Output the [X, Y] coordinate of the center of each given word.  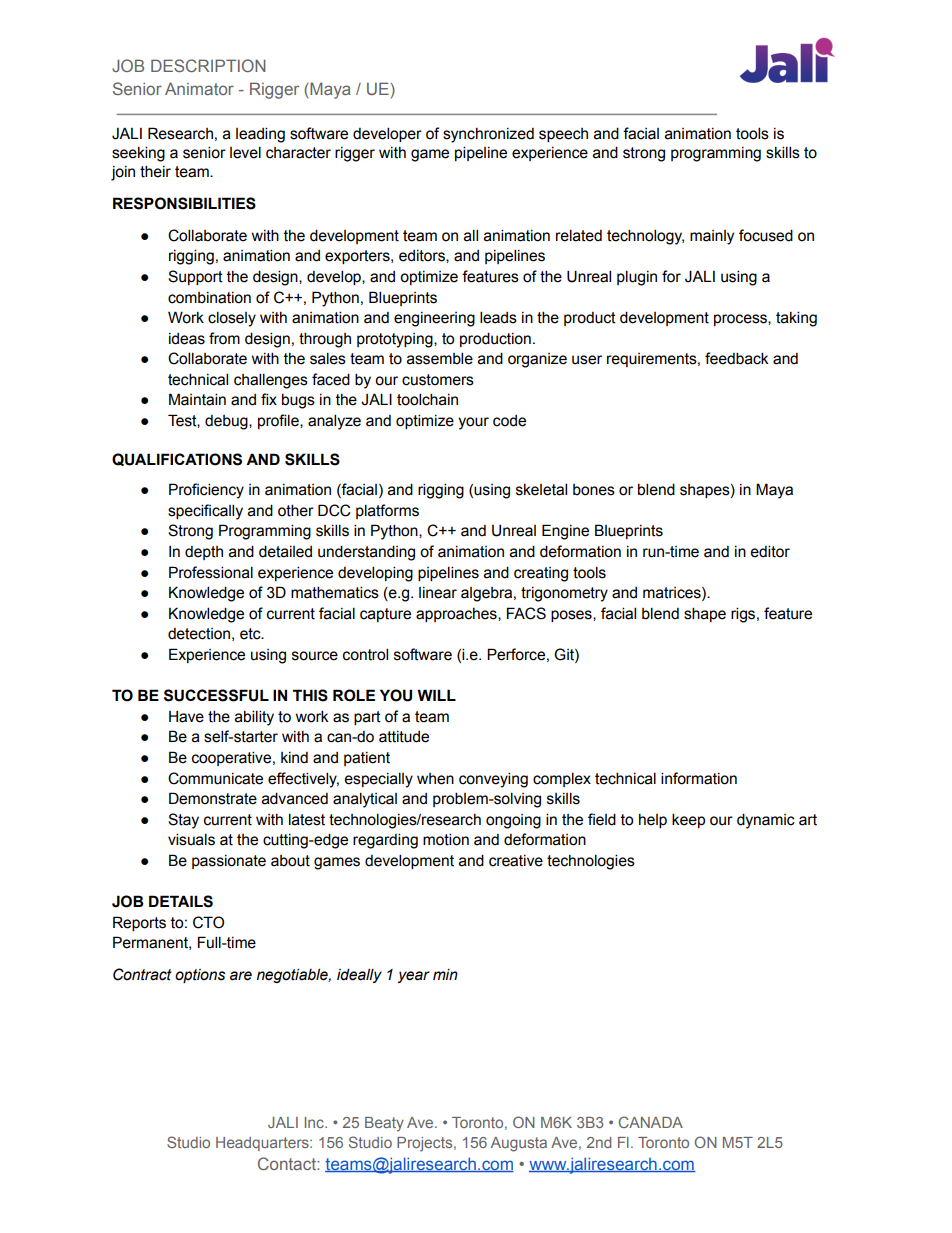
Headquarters [263, 1144]
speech [563, 135]
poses [572, 616]
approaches [457, 615]
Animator [199, 88]
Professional [211, 572]
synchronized [488, 135]
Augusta [519, 1144]
